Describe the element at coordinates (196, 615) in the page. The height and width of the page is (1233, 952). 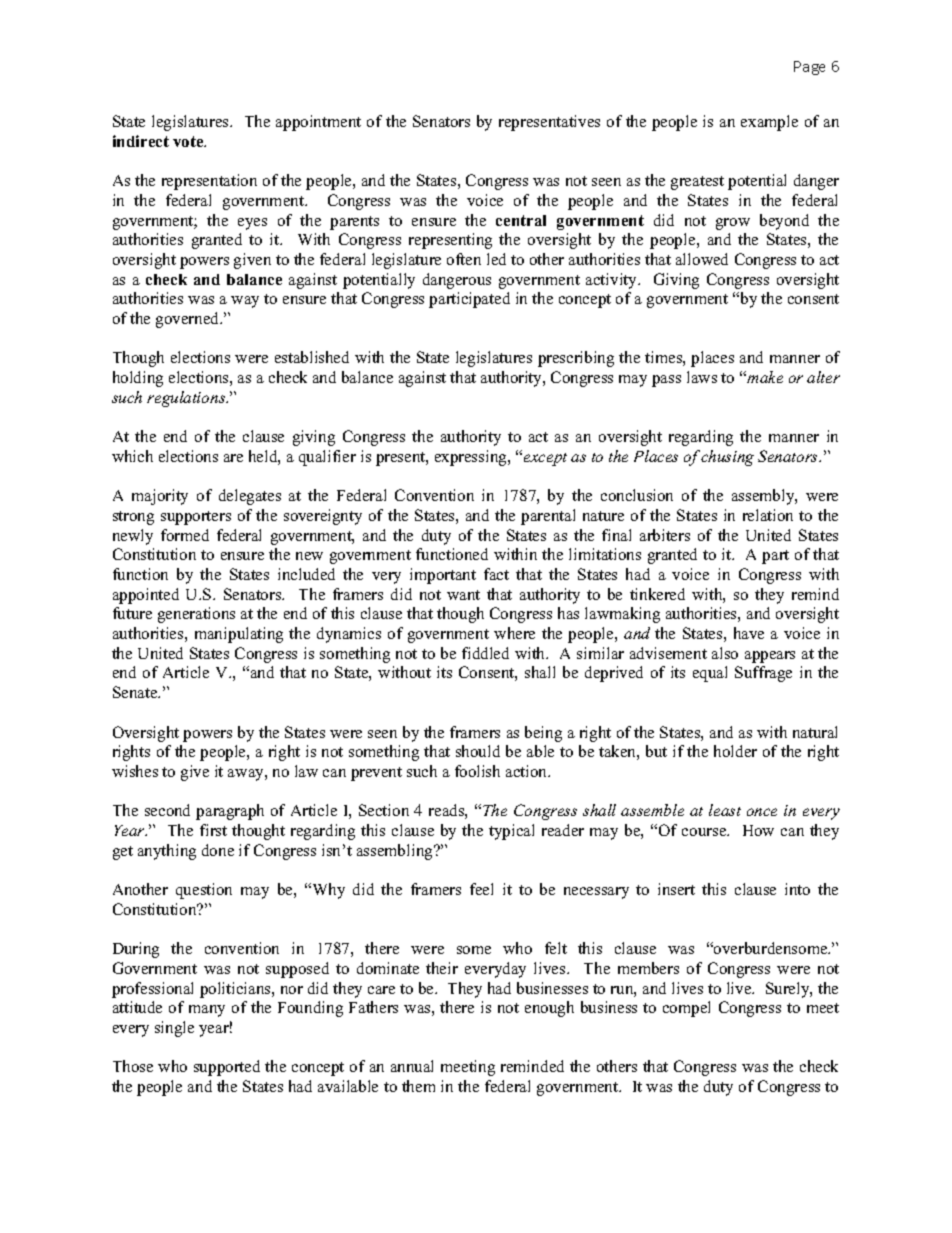
I see `generations` at that location.
